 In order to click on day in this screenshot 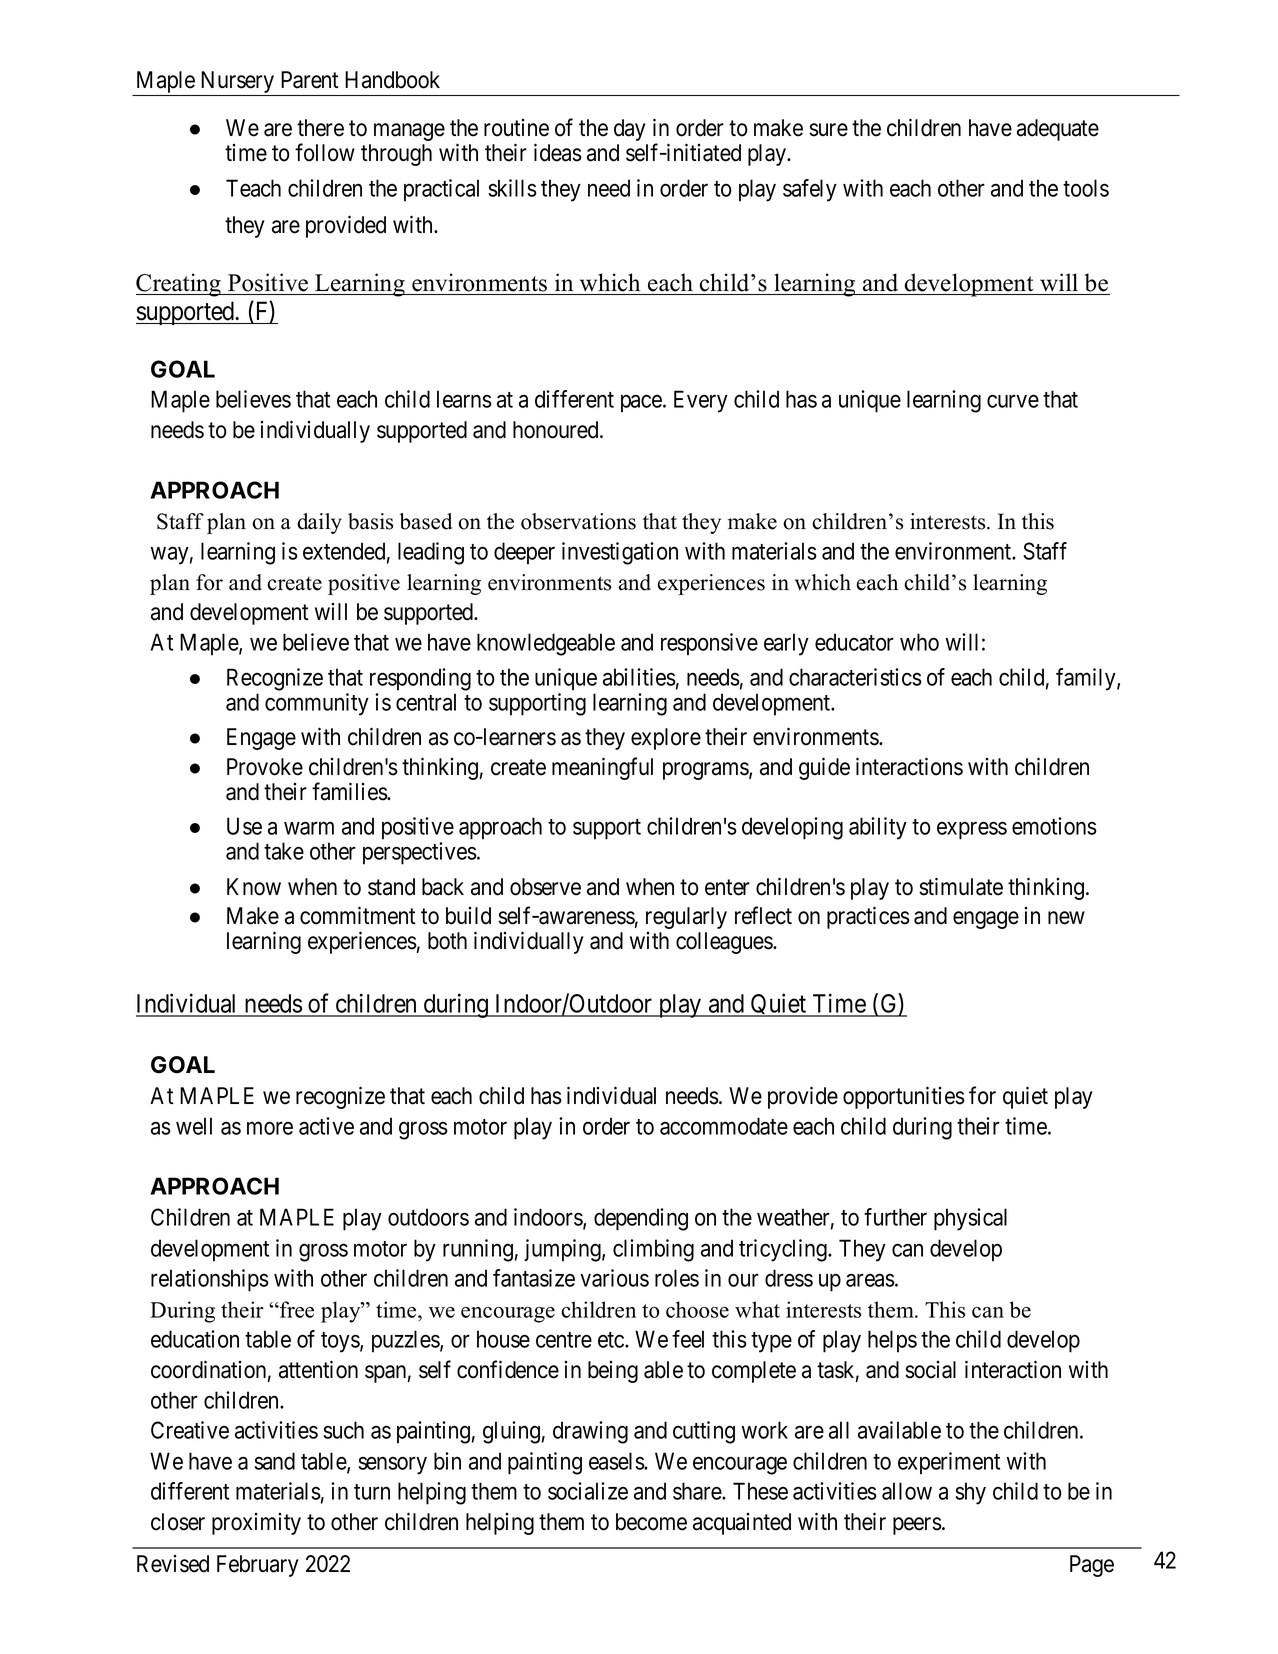, I will do `click(629, 130)`.
